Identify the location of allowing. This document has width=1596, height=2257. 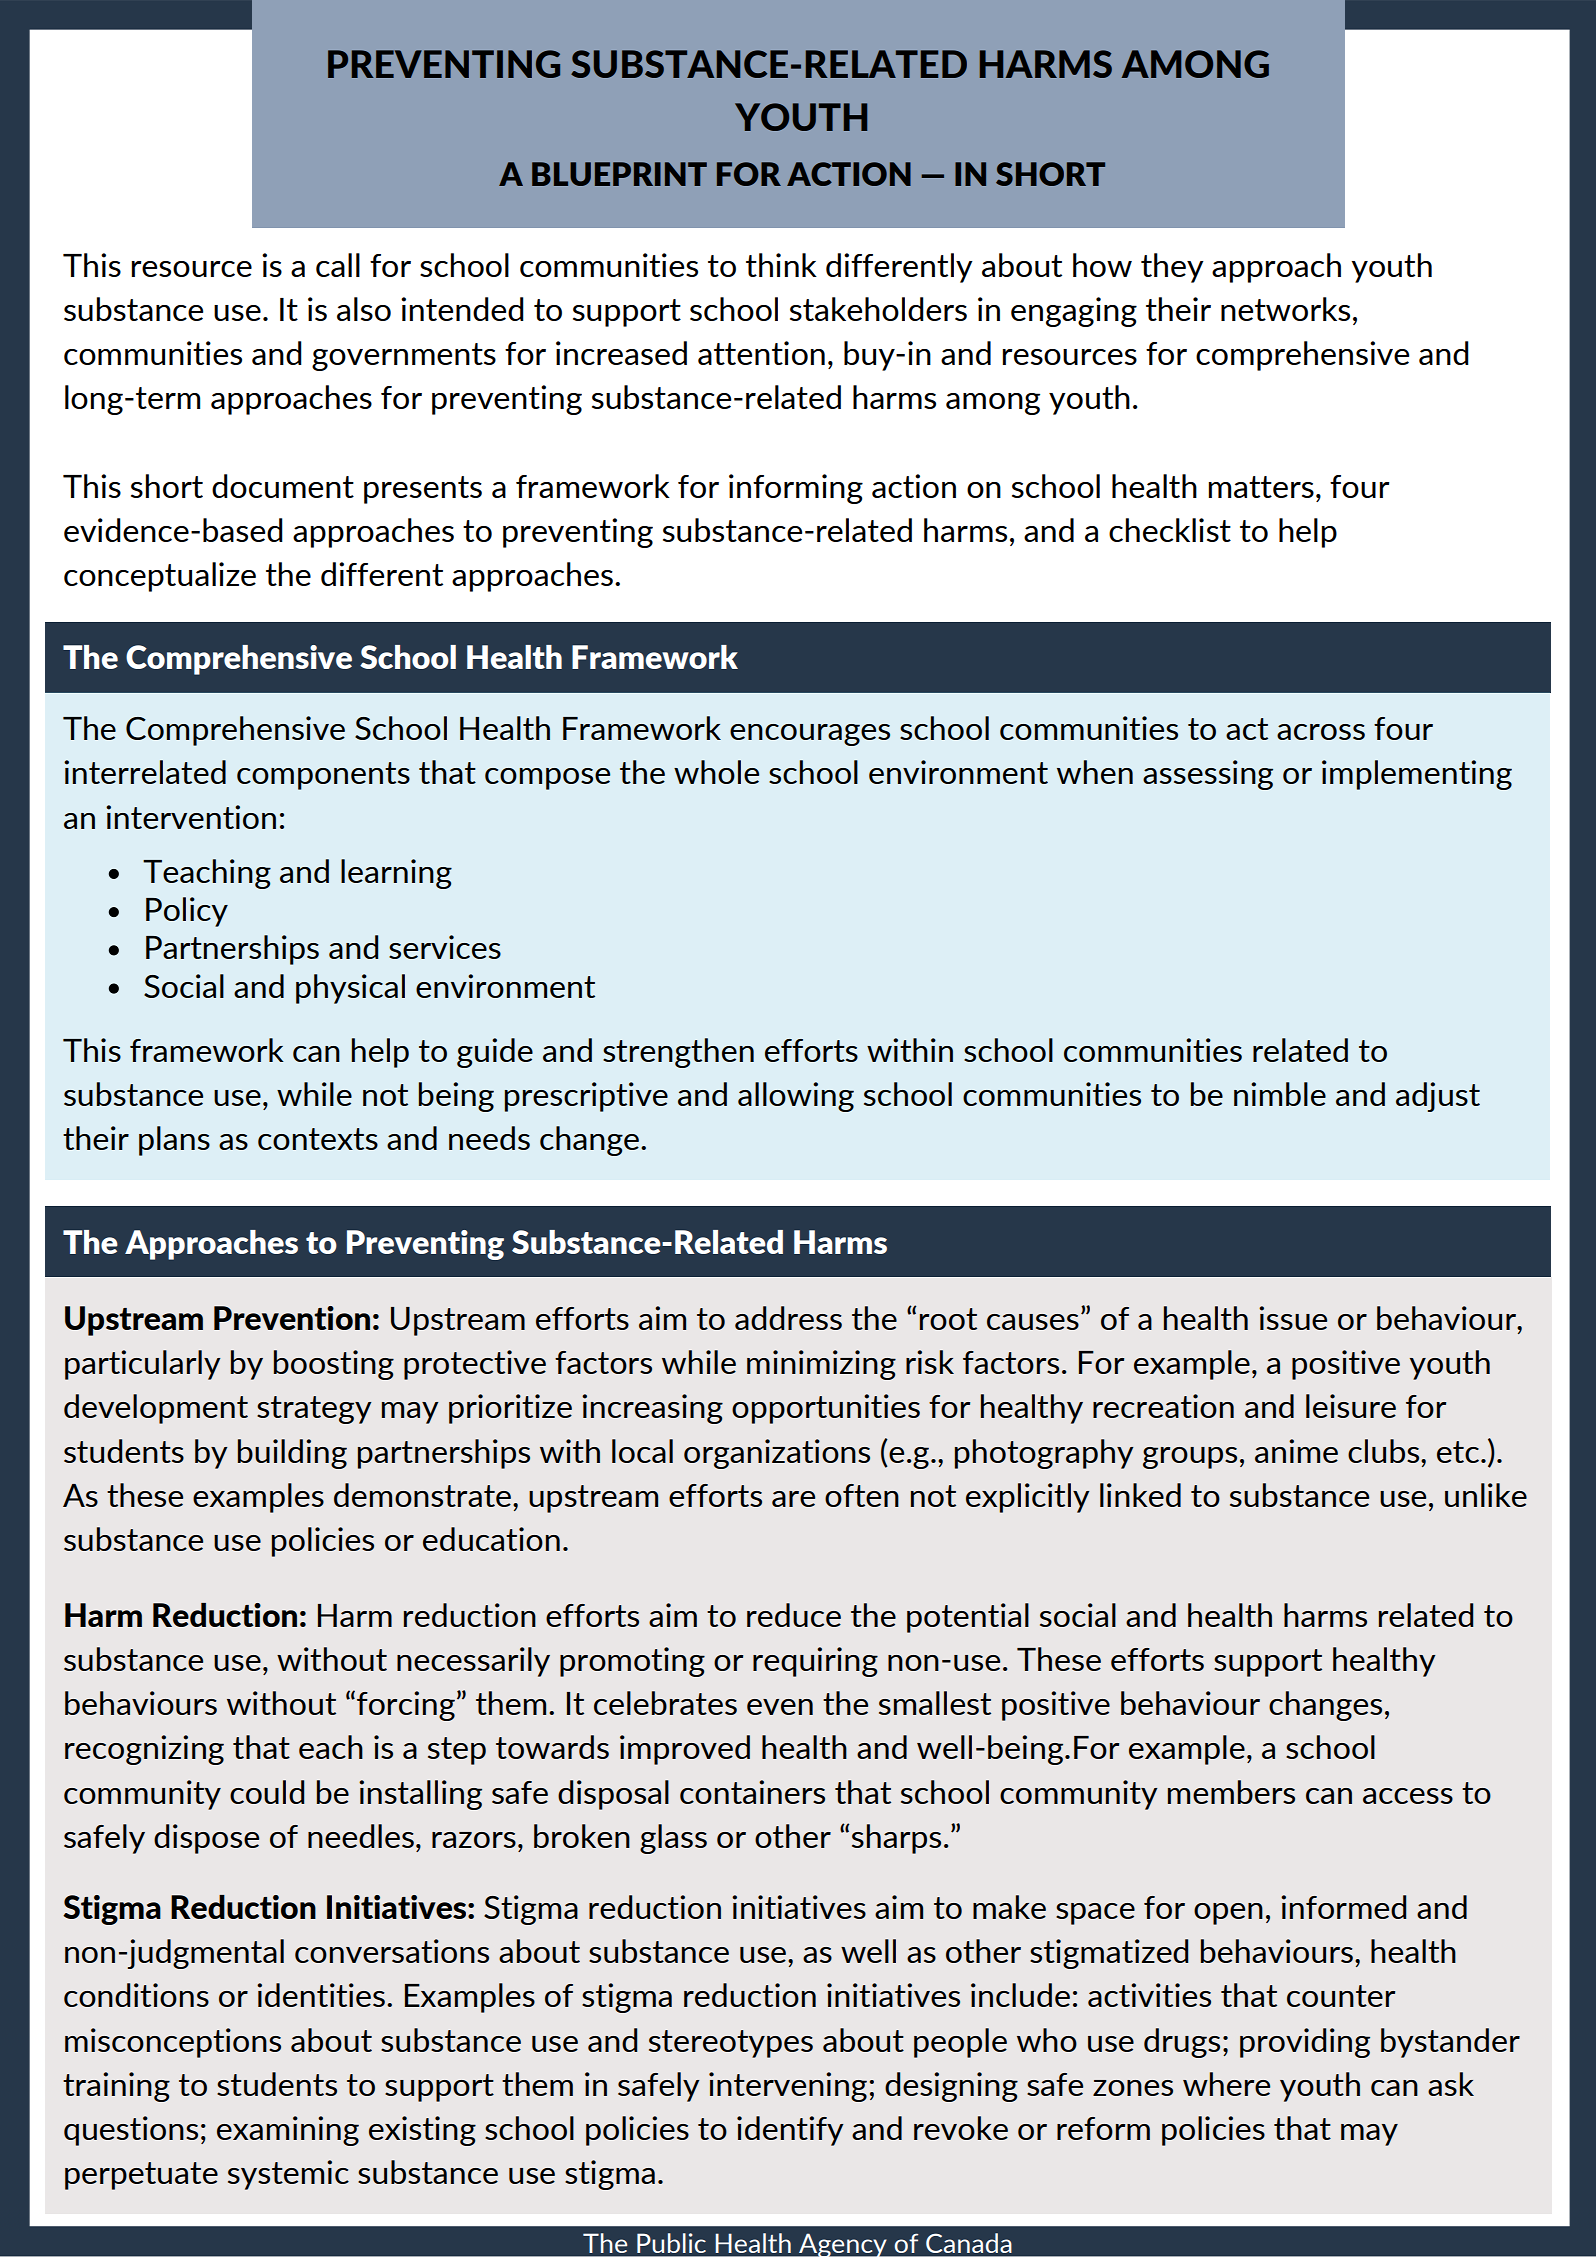
(796, 1097).
